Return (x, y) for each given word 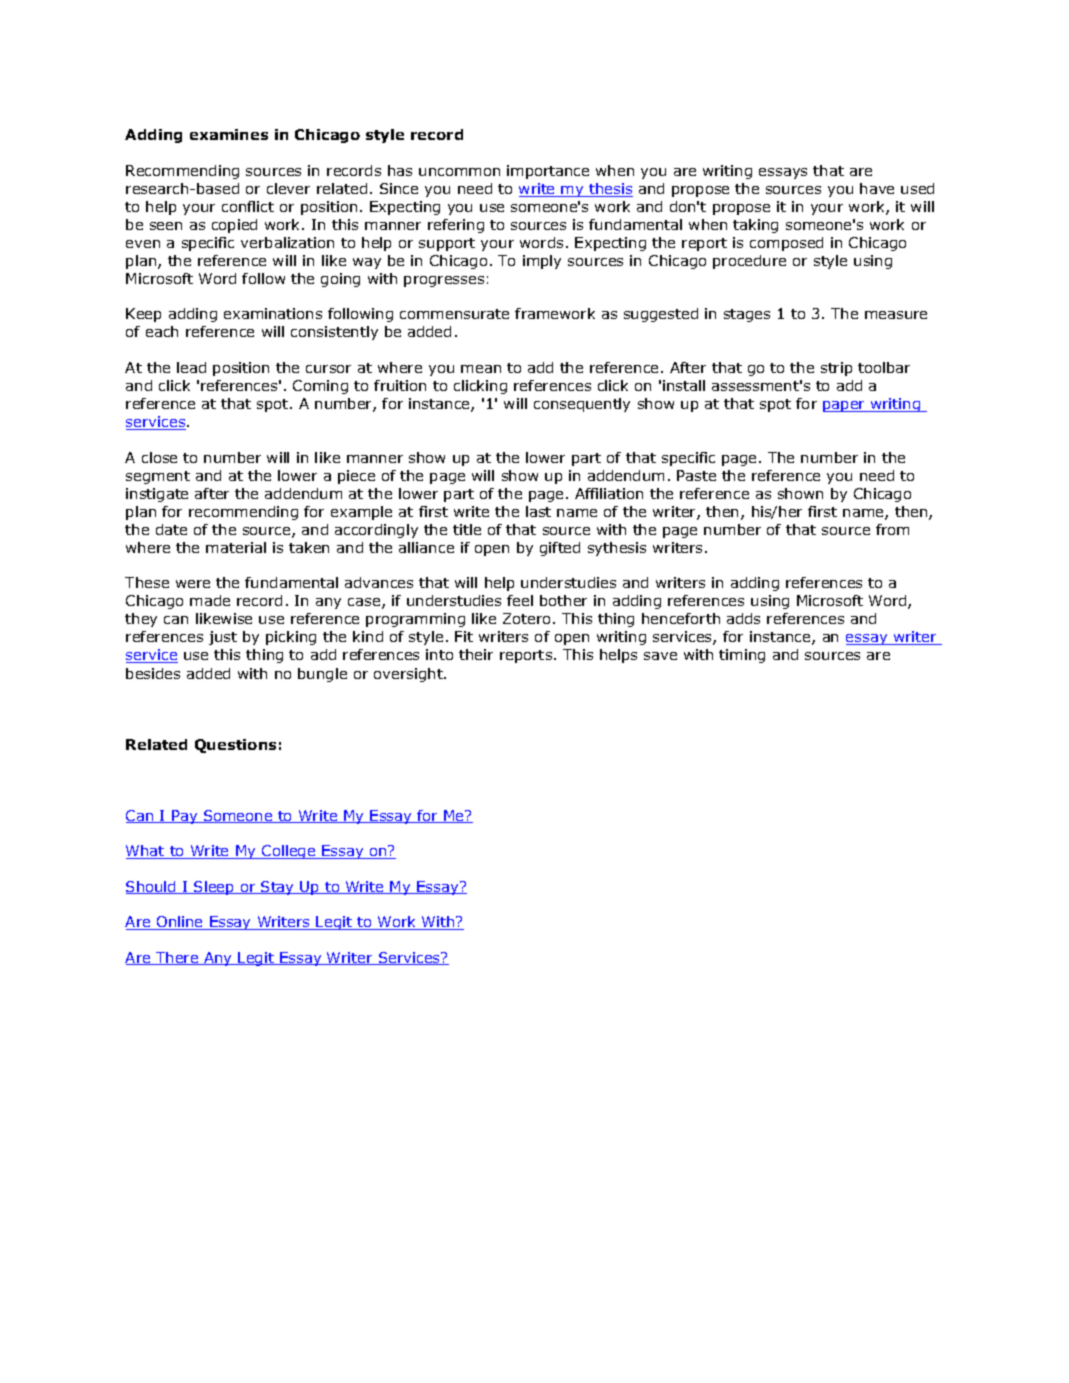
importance (548, 172)
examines (229, 134)
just (223, 638)
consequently (582, 405)
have (877, 188)
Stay (278, 888)
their (476, 654)
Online (180, 923)
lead (191, 367)
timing (742, 656)
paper (845, 406)
